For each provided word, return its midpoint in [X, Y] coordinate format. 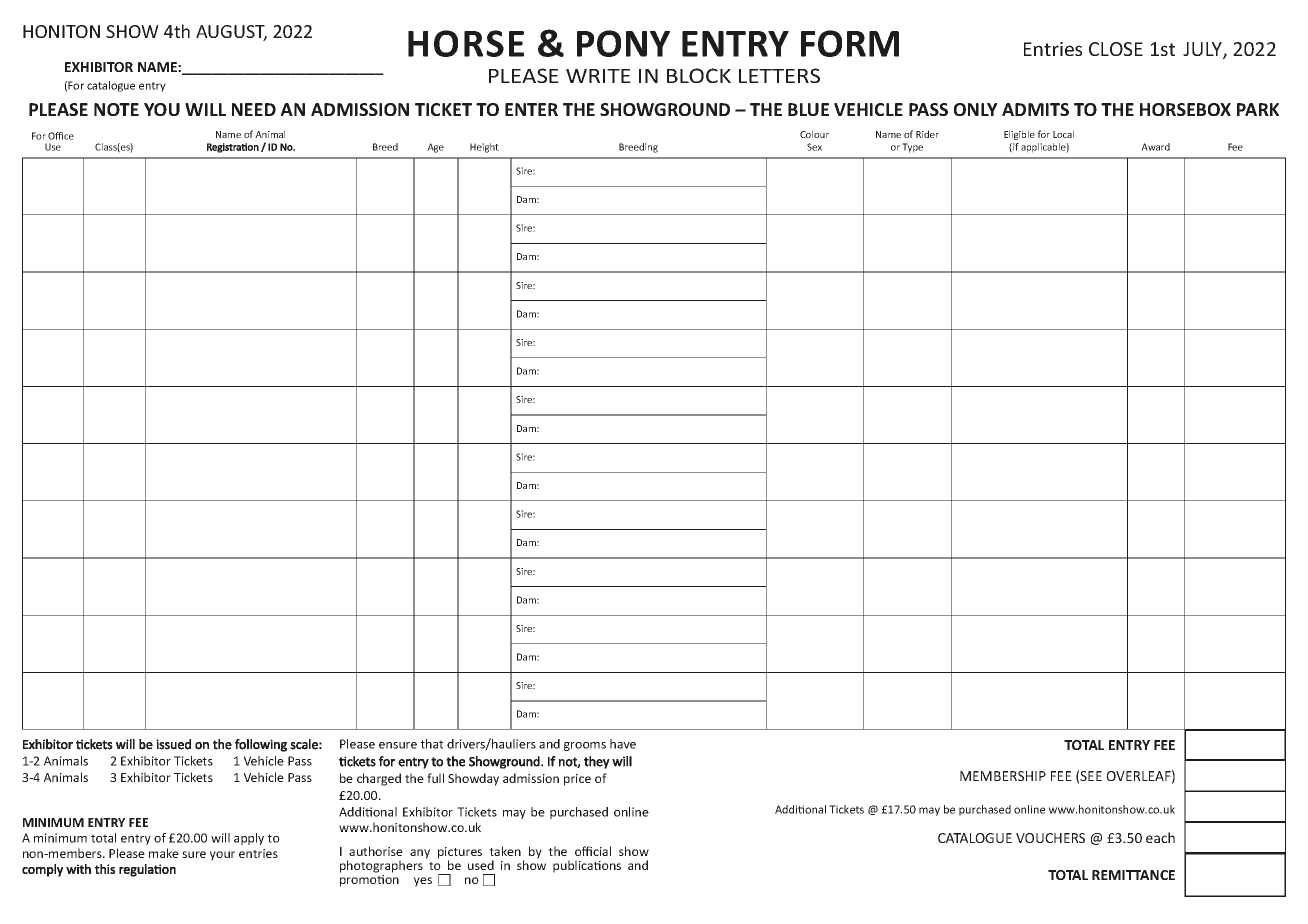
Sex [814, 147]
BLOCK [699, 75]
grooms [585, 746]
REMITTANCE [1133, 875]
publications [587, 866]
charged [379, 779]
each [1160, 837]
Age [435, 148]
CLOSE [1116, 49]
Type [912, 148]
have [623, 744]
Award [1155, 147]
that [431, 744]
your [222, 856]
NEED [254, 109]
